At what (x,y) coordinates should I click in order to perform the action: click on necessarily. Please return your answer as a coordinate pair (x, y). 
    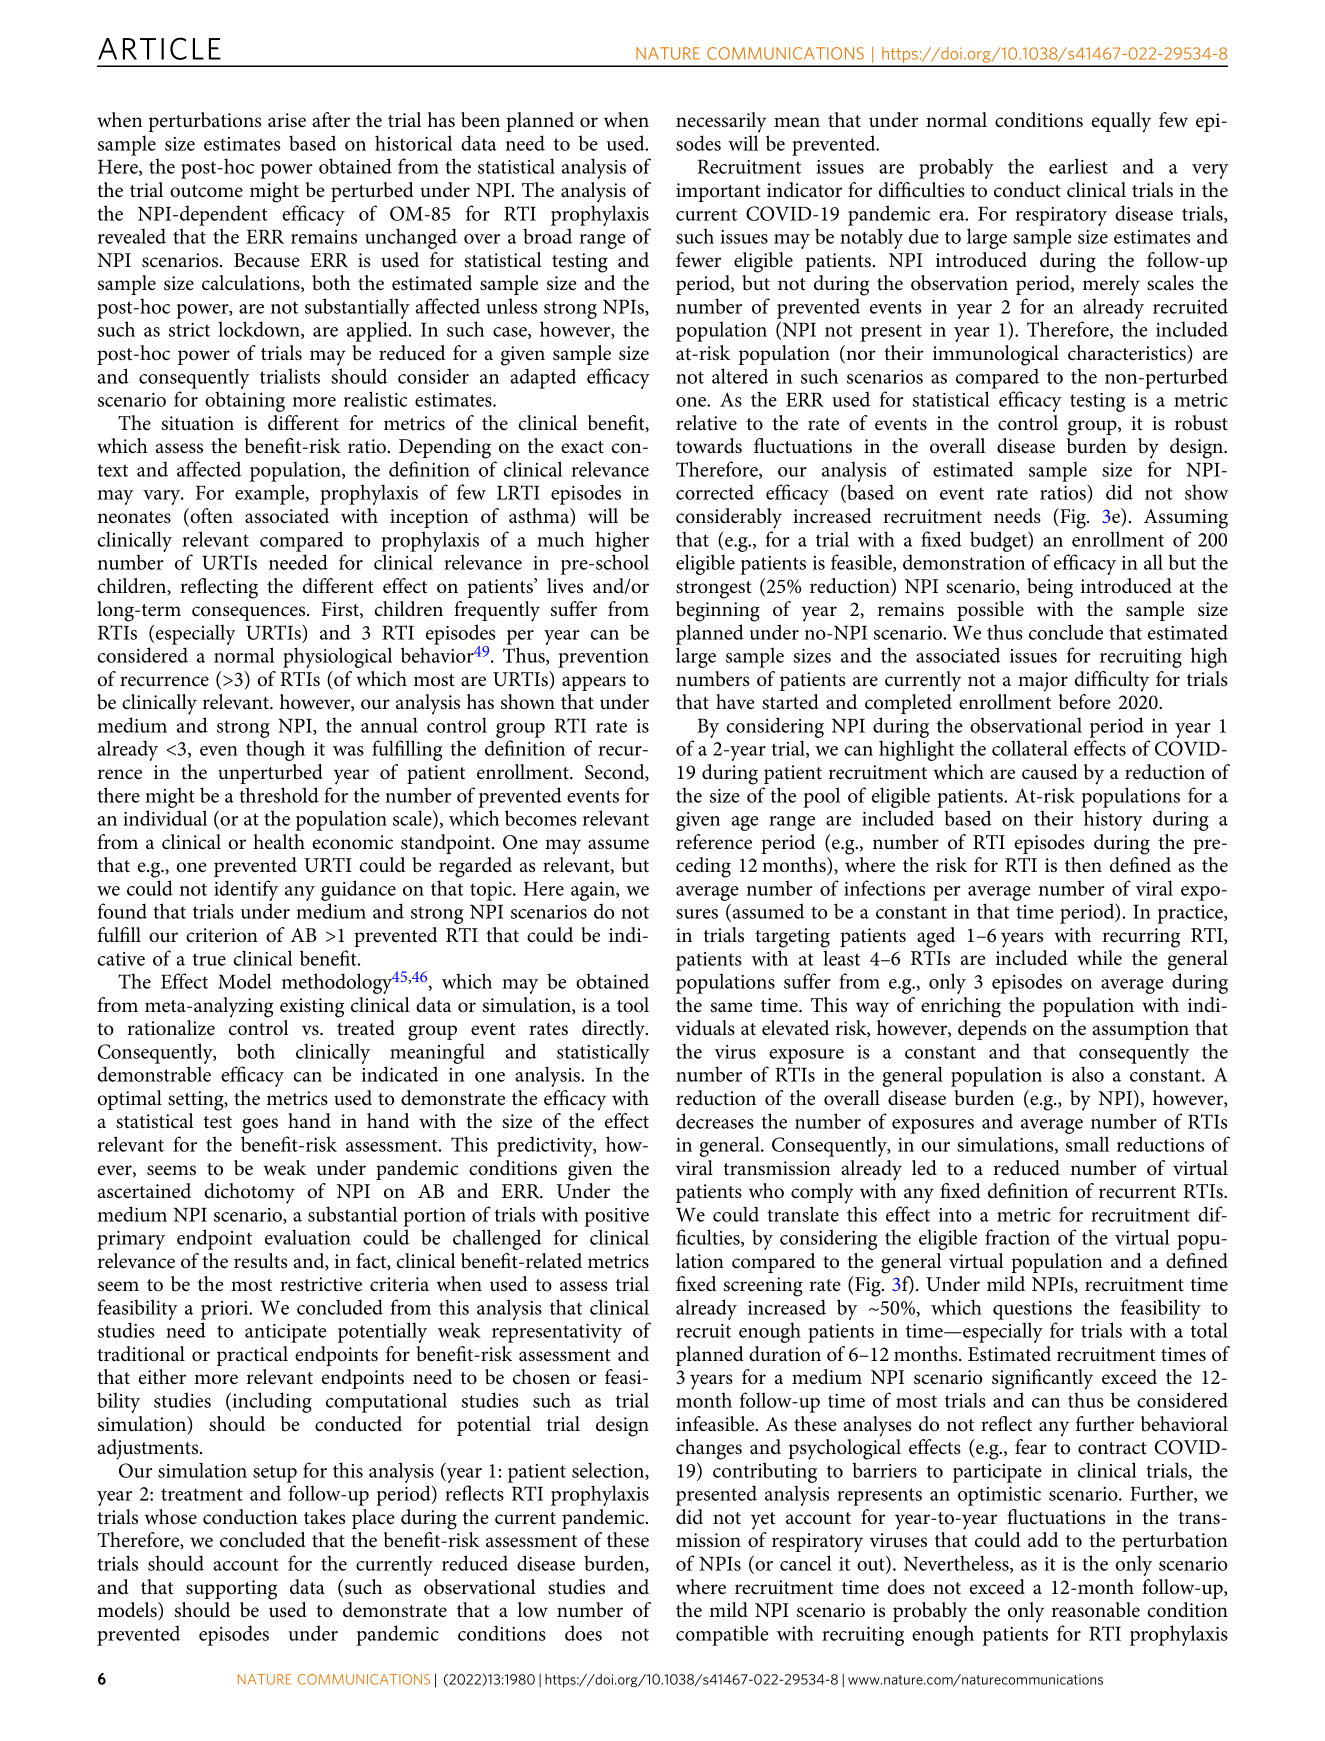
    Looking at the image, I should click on (721, 122).
